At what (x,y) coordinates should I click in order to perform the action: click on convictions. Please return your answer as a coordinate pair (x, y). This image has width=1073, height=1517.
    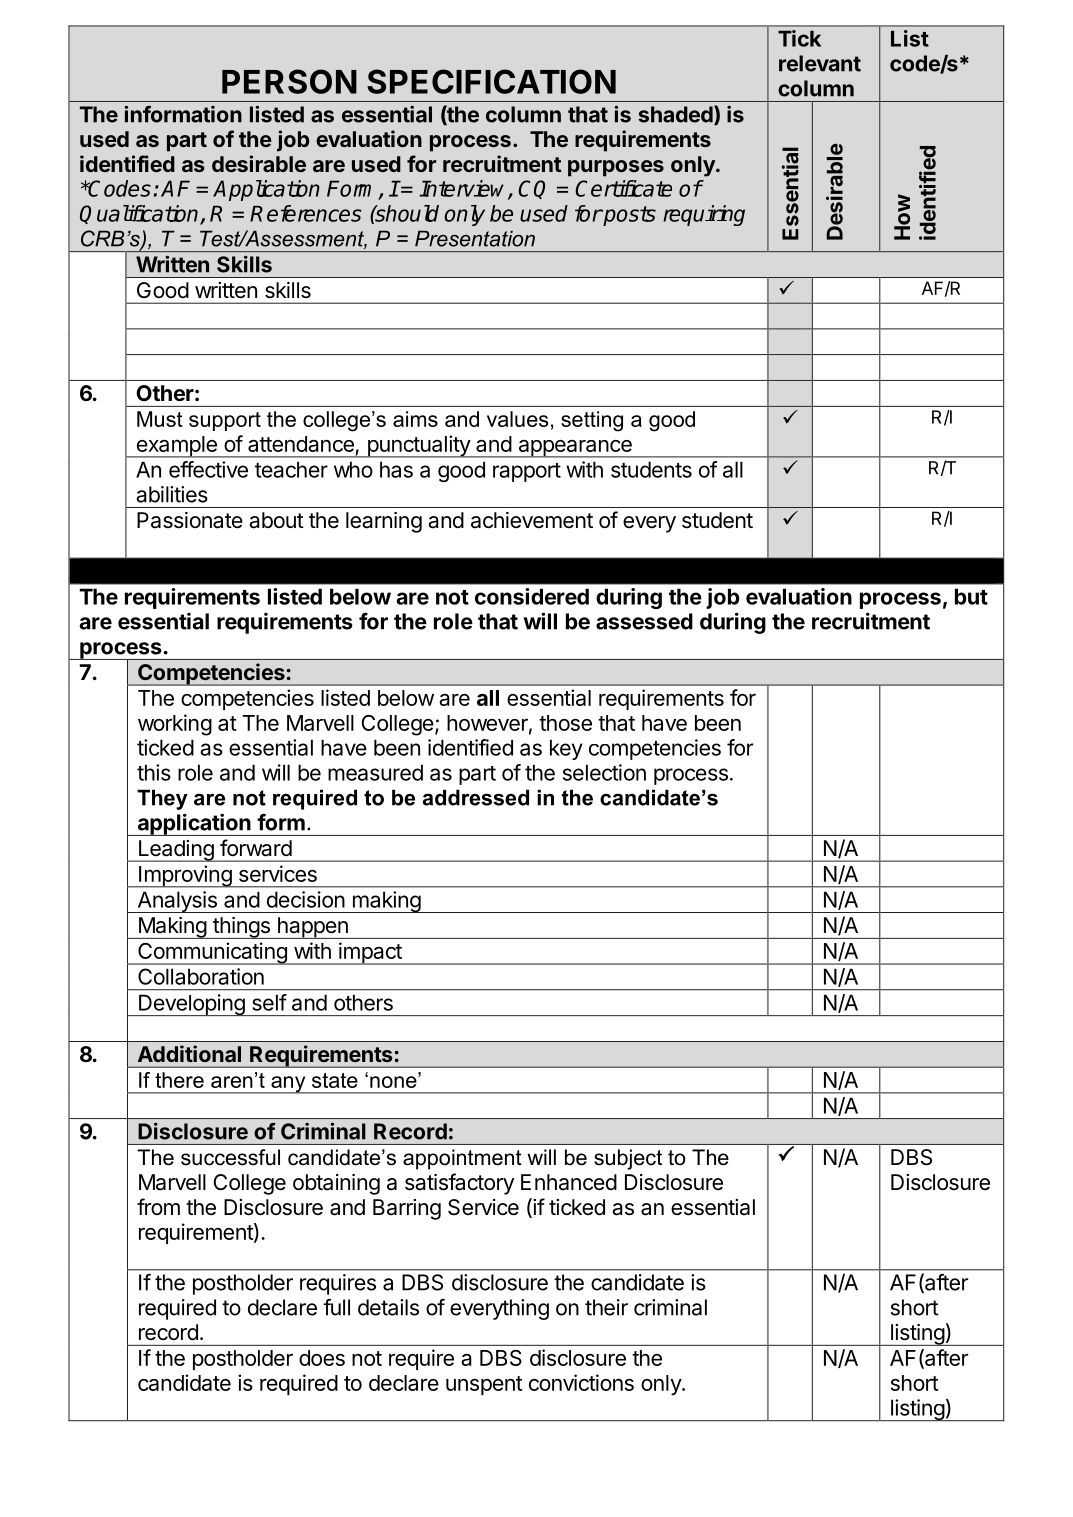
    Looking at the image, I should click on (581, 1382).
